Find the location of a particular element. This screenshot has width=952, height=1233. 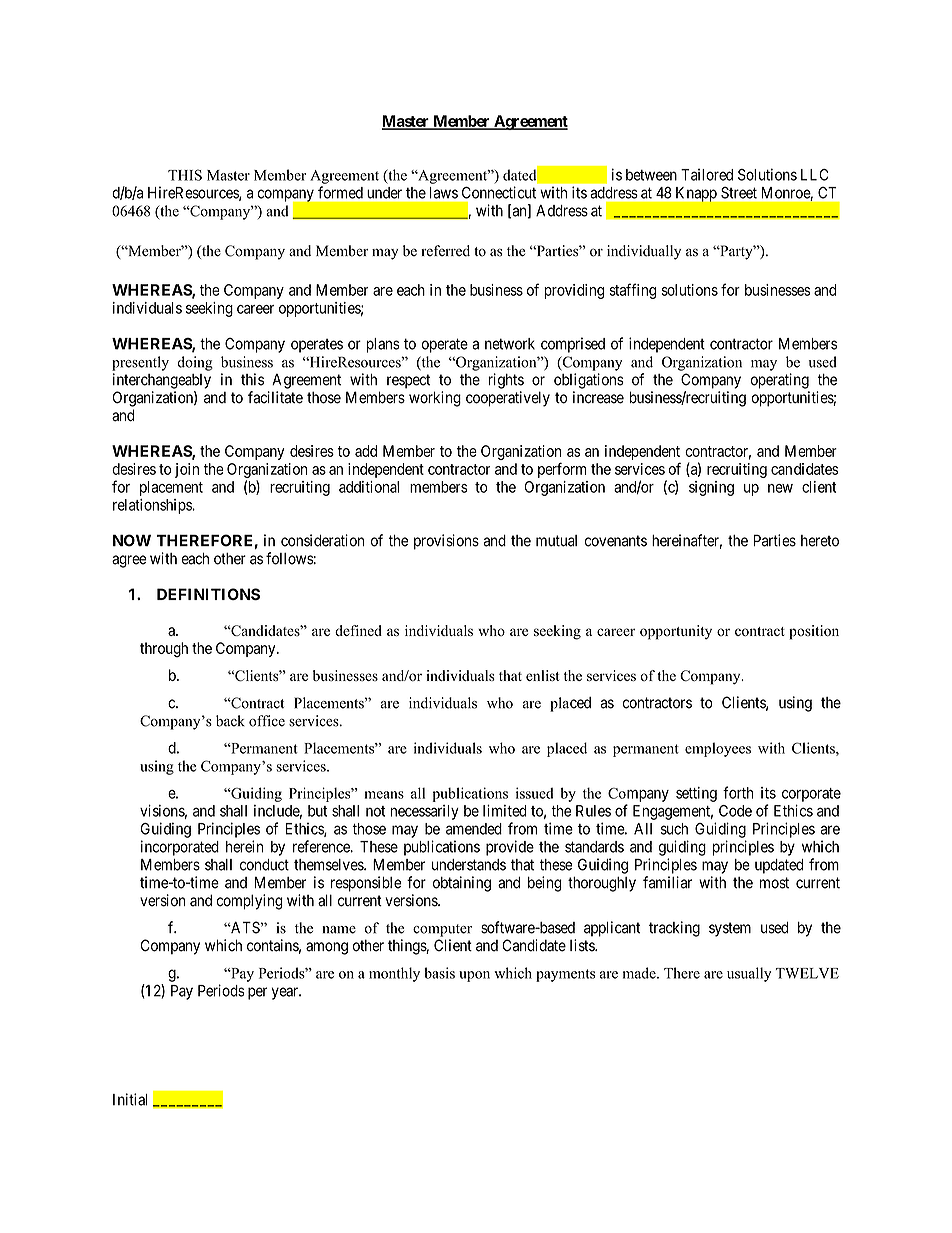

Connecticut is located at coordinates (499, 192).
